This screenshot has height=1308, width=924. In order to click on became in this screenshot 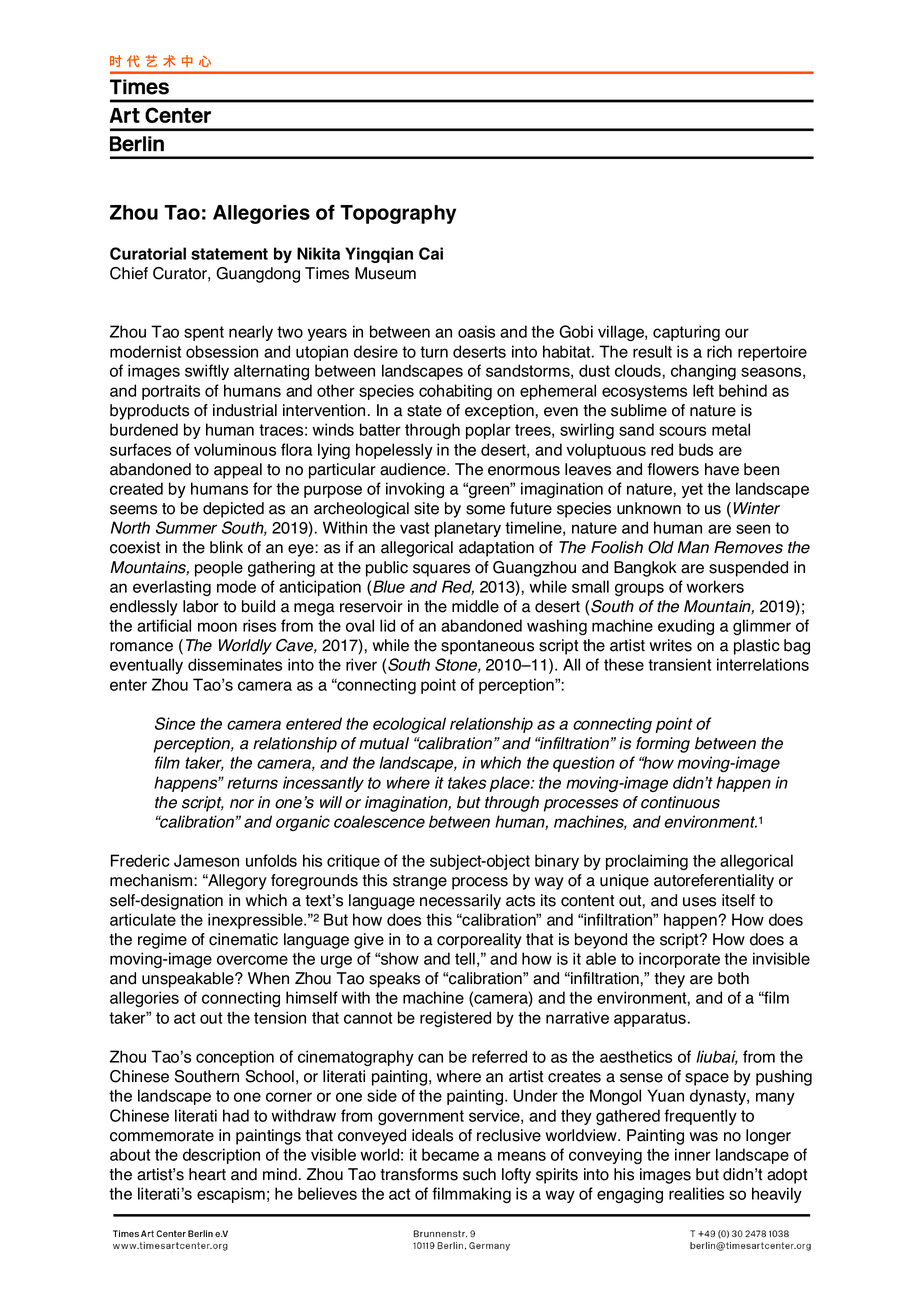, I will do `click(450, 1154)`.
